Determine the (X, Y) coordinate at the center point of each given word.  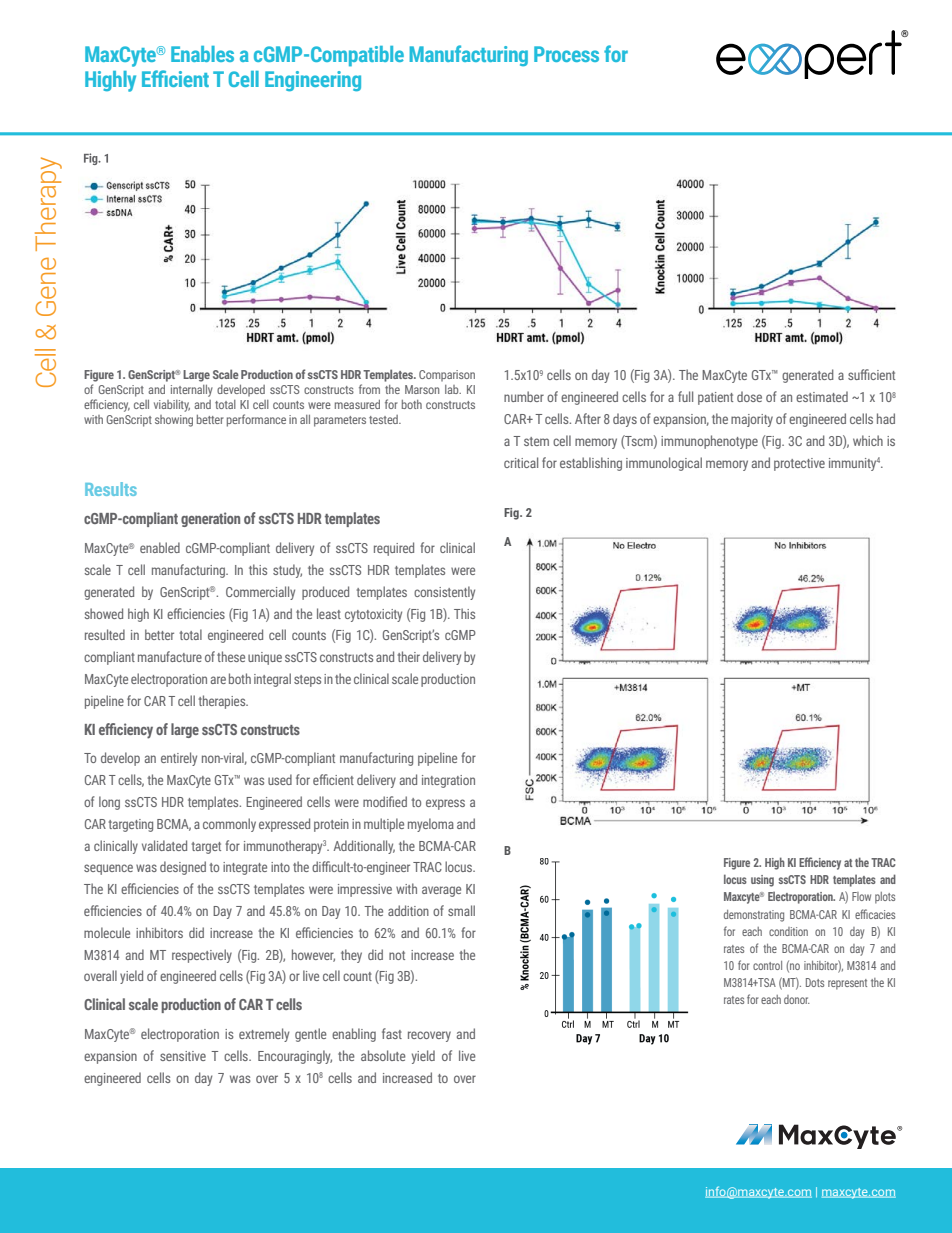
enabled (160, 547)
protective (799, 464)
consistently (444, 593)
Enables (202, 54)
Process (566, 54)
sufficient (871, 374)
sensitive (183, 1056)
